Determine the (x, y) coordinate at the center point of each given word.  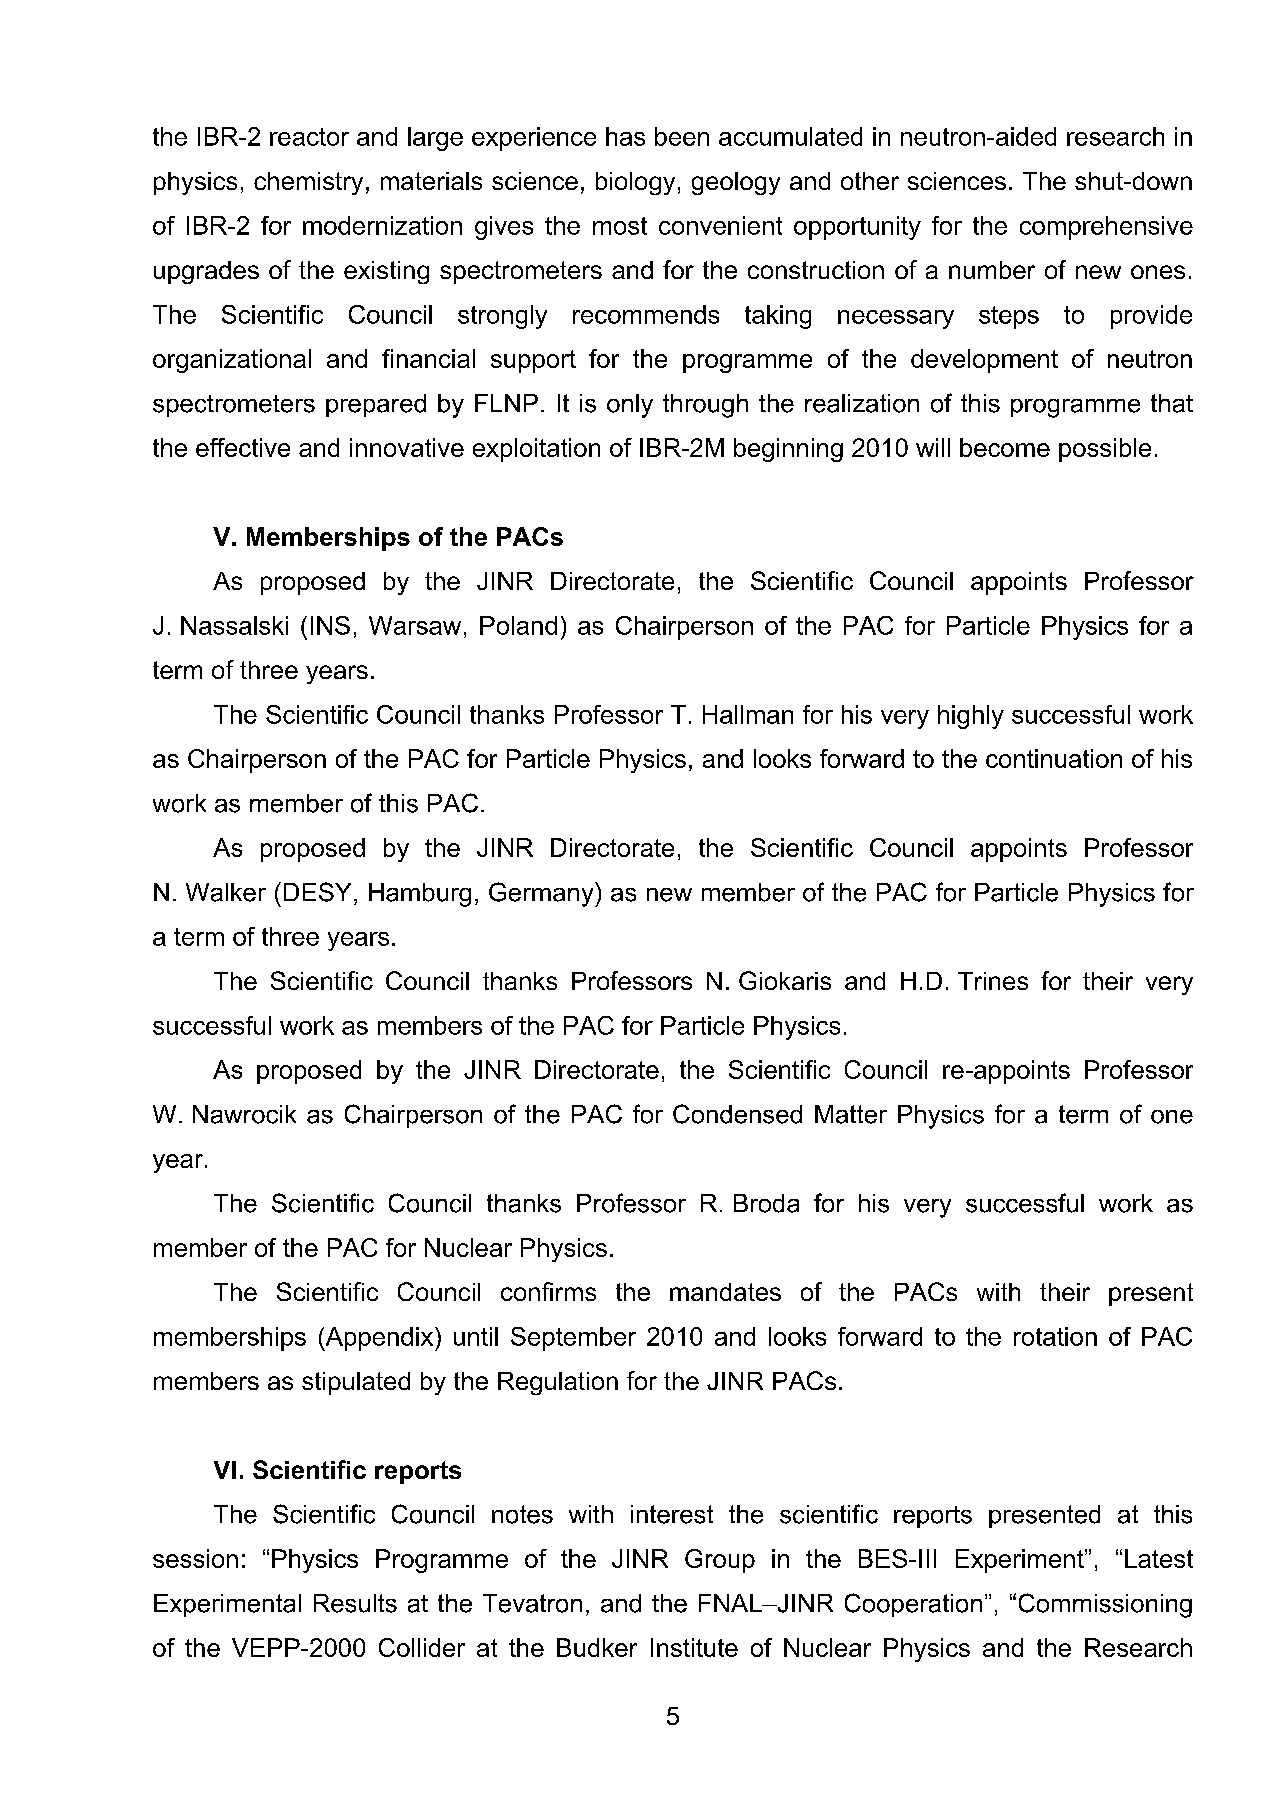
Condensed (737, 1114)
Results (355, 1603)
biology (635, 183)
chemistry (308, 183)
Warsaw (415, 625)
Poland (518, 625)
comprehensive (1106, 228)
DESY (317, 892)
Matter (851, 1114)
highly (971, 717)
